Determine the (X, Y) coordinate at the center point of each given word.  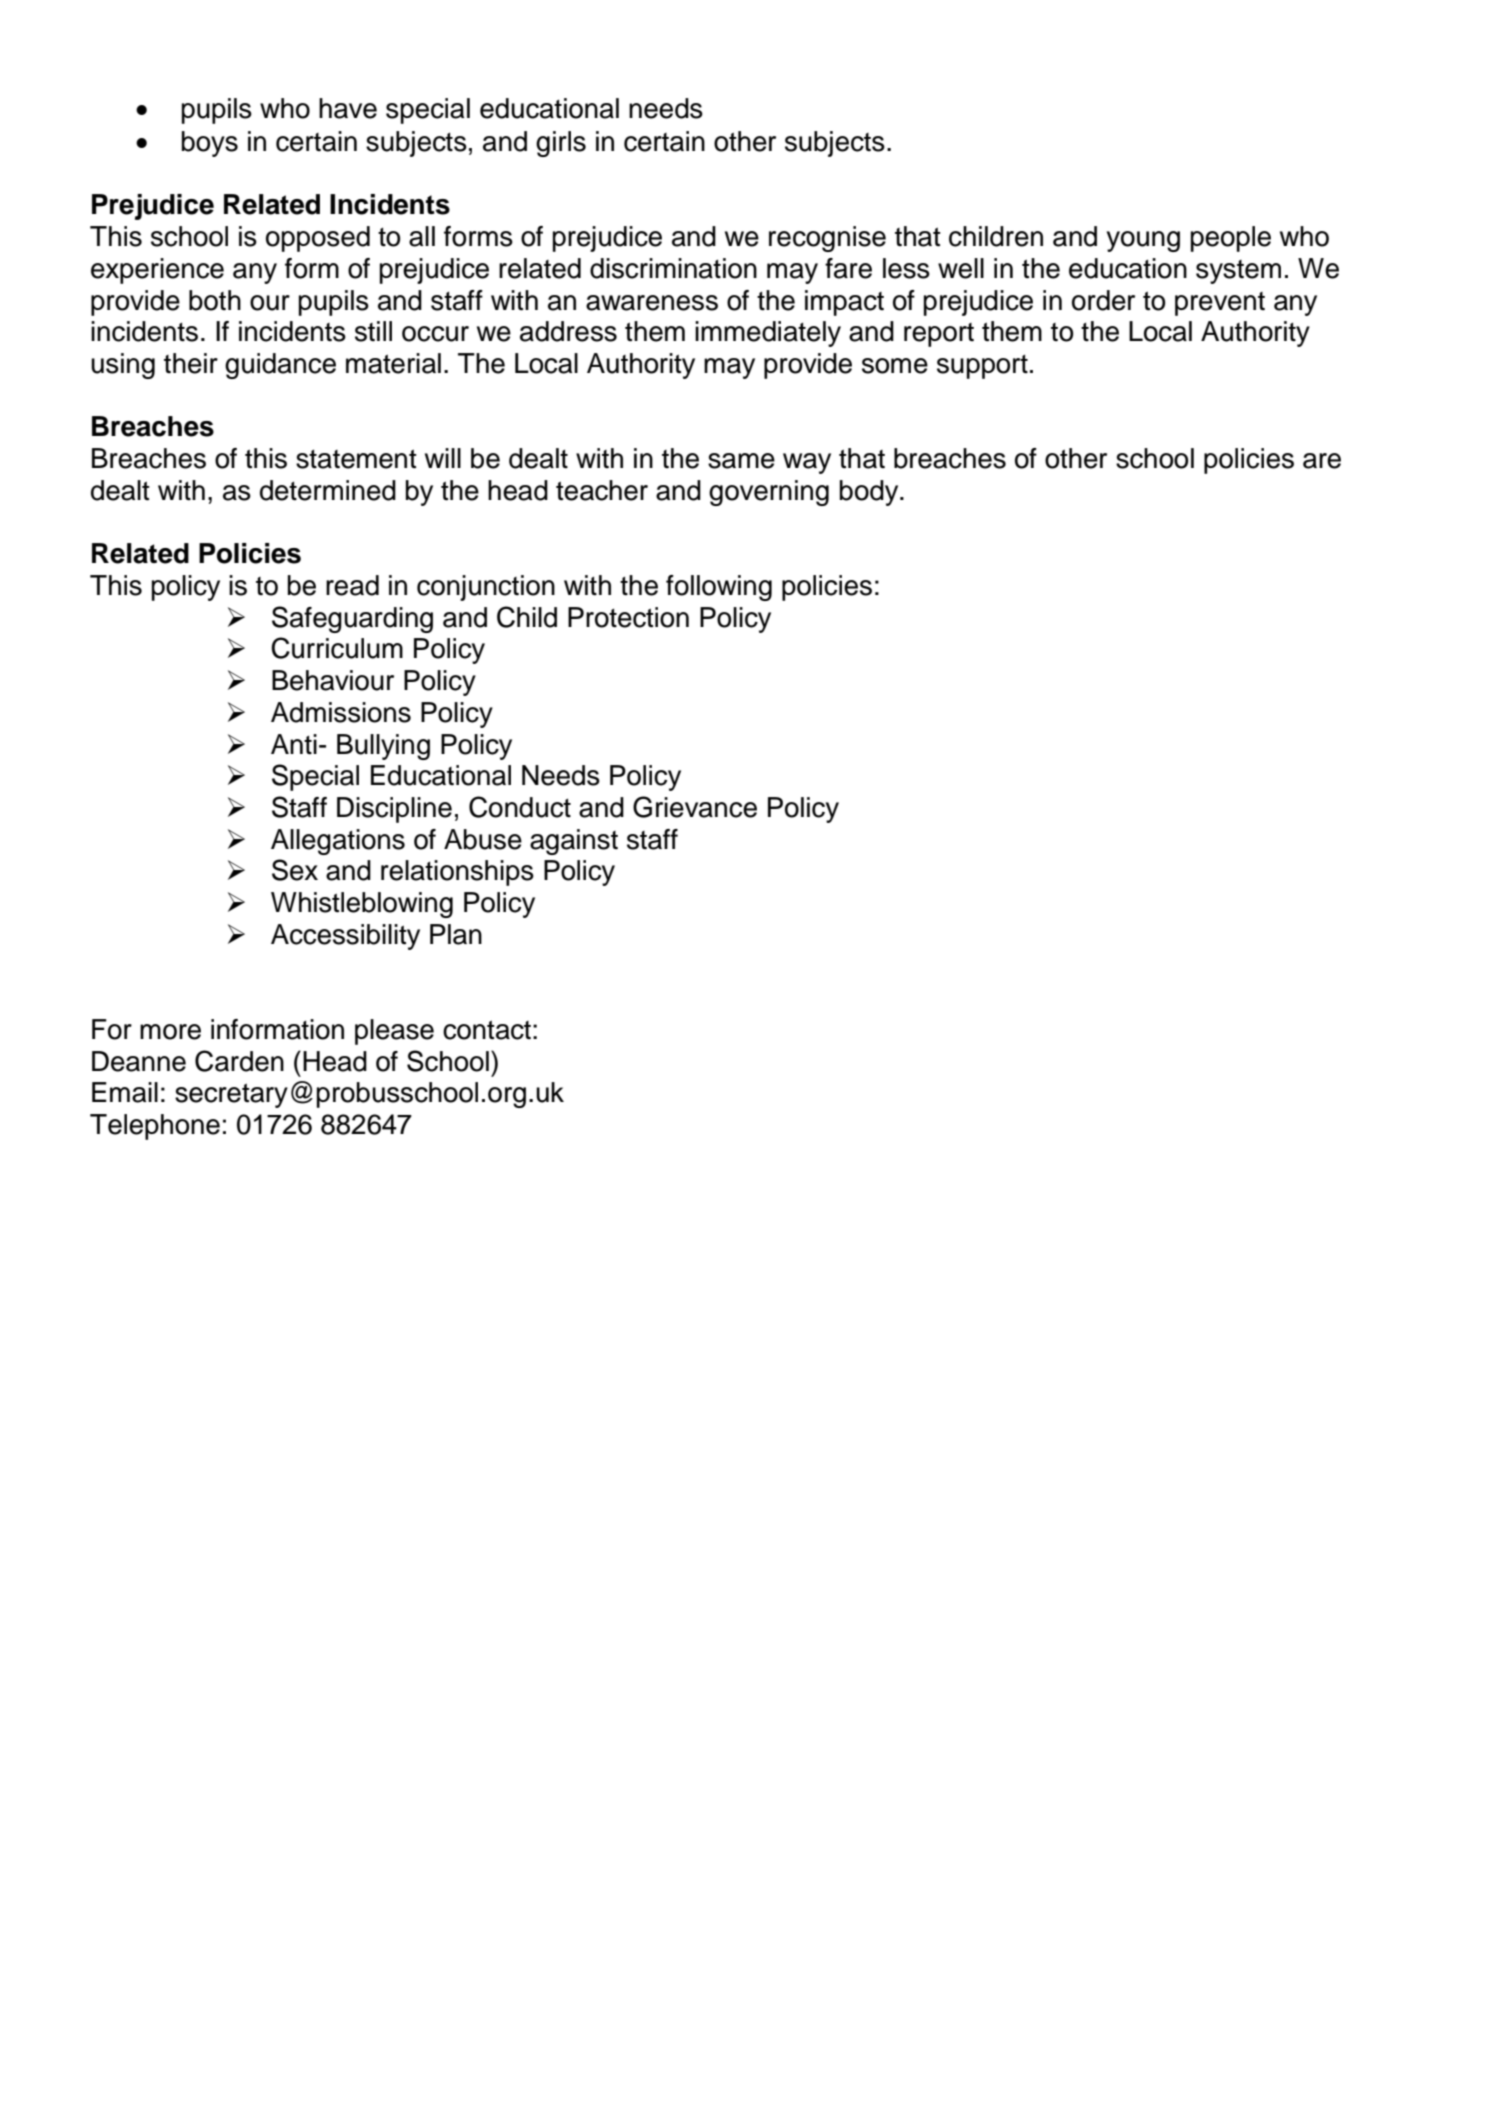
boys (210, 144)
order (1103, 300)
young (1143, 241)
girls (561, 144)
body (870, 493)
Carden (239, 1061)
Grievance (695, 807)
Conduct (520, 807)
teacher (602, 490)
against (574, 842)
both (215, 300)
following (719, 588)
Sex (295, 870)
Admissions (341, 712)
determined (328, 490)
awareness (652, 303)
